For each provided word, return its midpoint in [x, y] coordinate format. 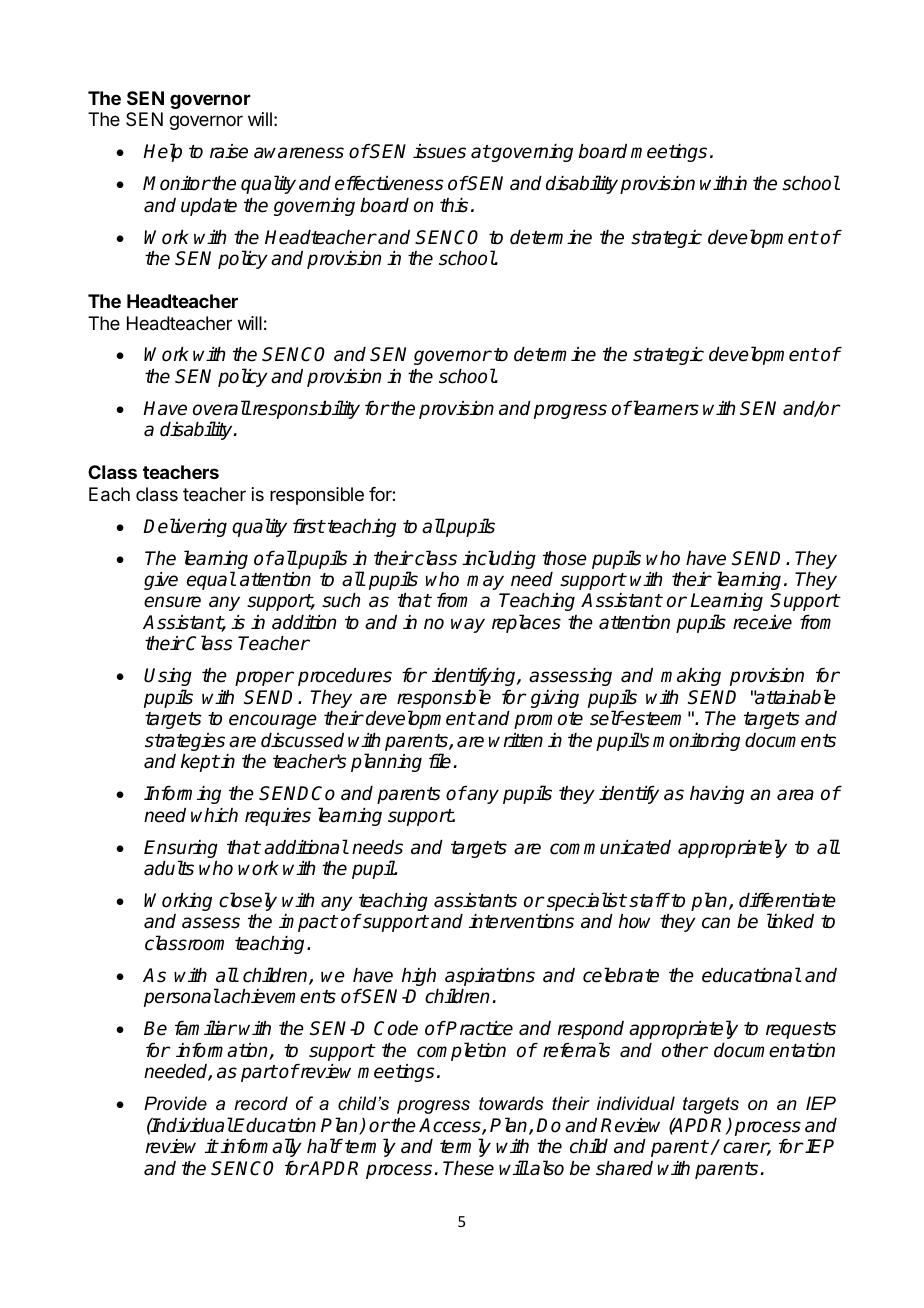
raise [229, 151]
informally [261, 1147]
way [468, 625]
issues [439, 151]
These [468, 1168]
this [454, 205]
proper [264, 678]
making [691, 677]
